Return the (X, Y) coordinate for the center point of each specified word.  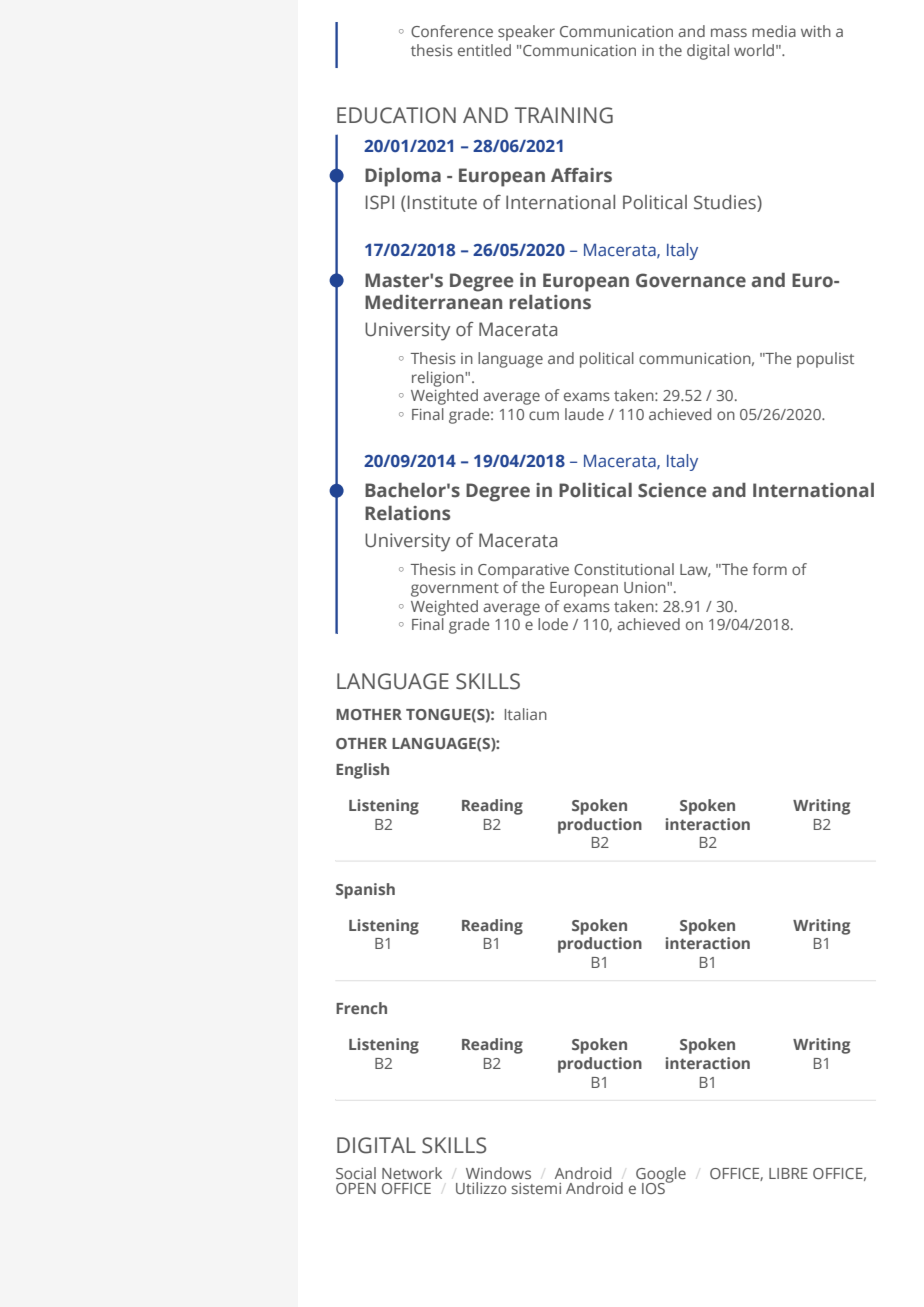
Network (412, 1173)
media (774, 31)
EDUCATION (396, 115)
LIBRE (788, 1173)
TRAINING (564, 115)
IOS (654, 1187)
